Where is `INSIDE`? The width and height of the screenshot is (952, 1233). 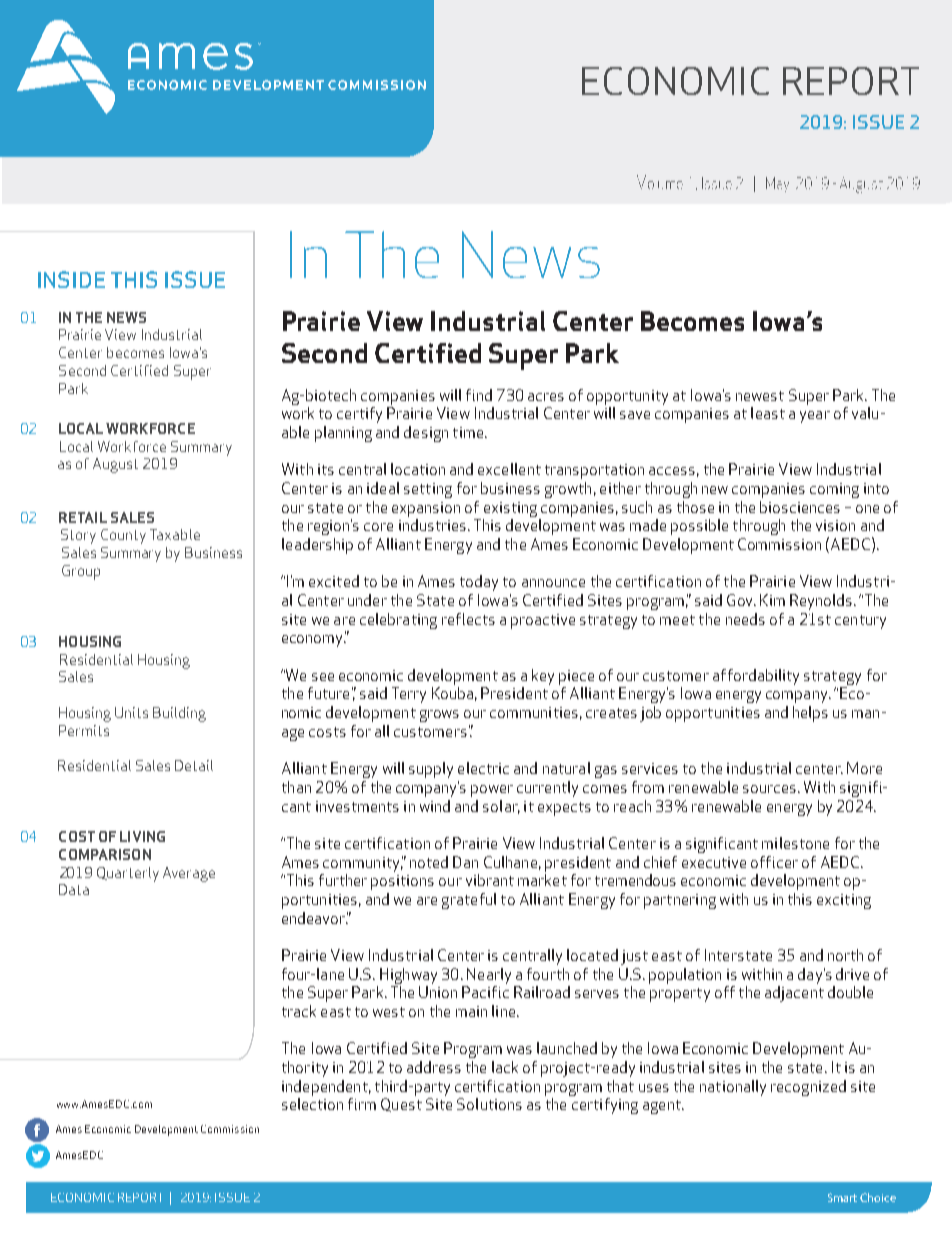
INSIDE is located at coordinates (71, 279).
